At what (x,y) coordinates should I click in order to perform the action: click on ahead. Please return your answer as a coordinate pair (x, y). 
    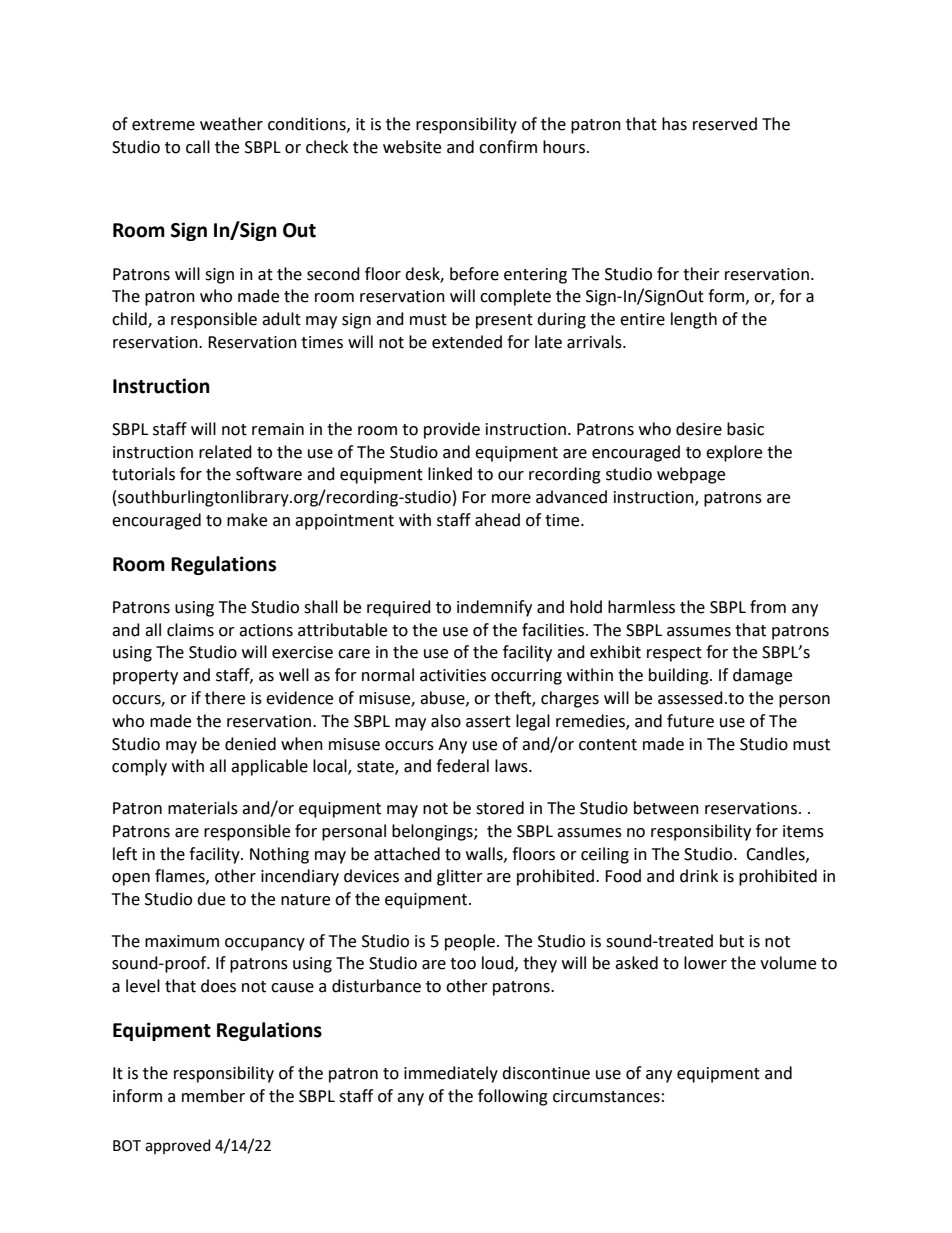
    Looking at the image, I should click on (497, 520).
